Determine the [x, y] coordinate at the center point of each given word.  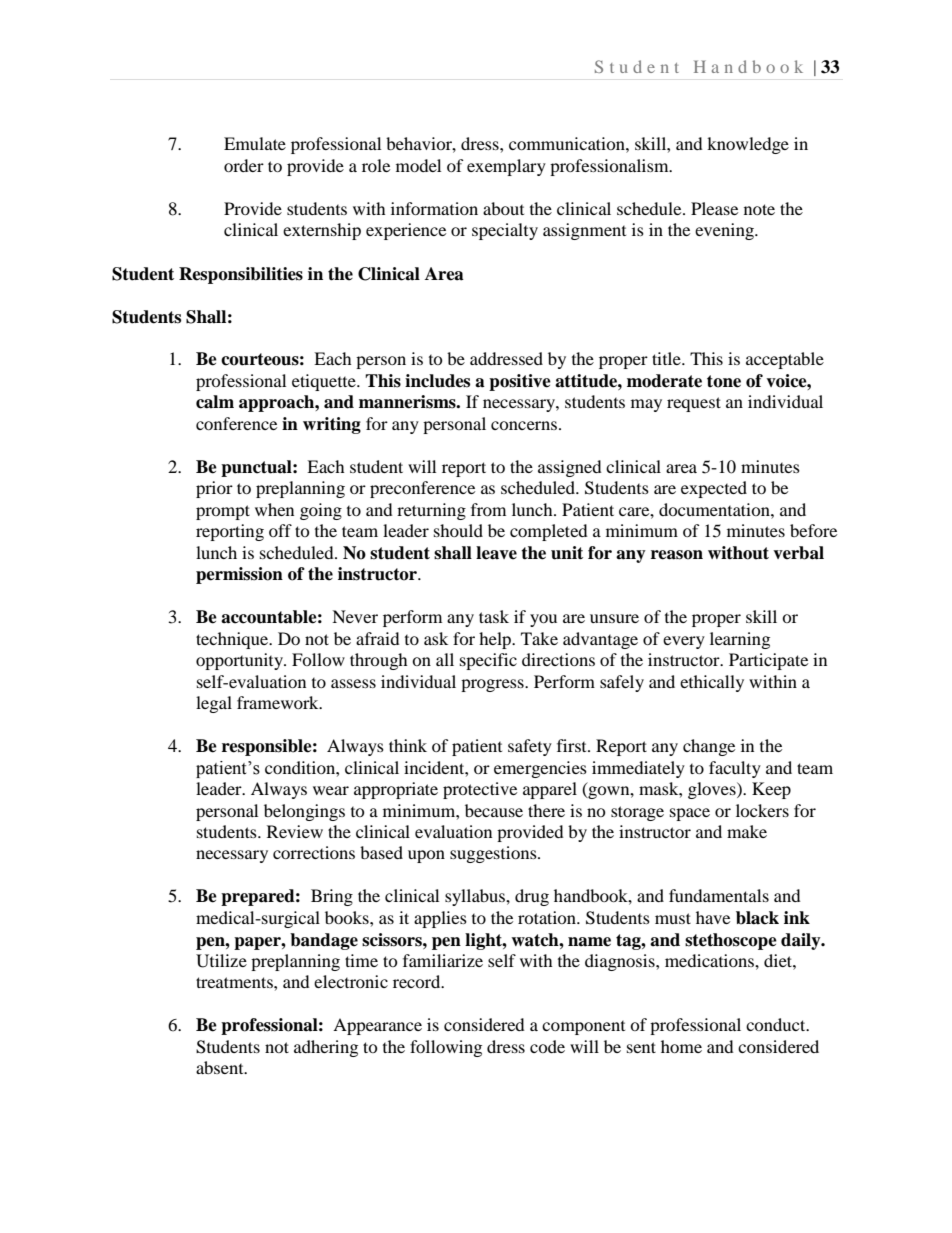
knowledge [748, 145]
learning [740, 640]
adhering [326, 1048]
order [244, 165]
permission [239, 575]
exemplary [506, 167]
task [494, 616]
